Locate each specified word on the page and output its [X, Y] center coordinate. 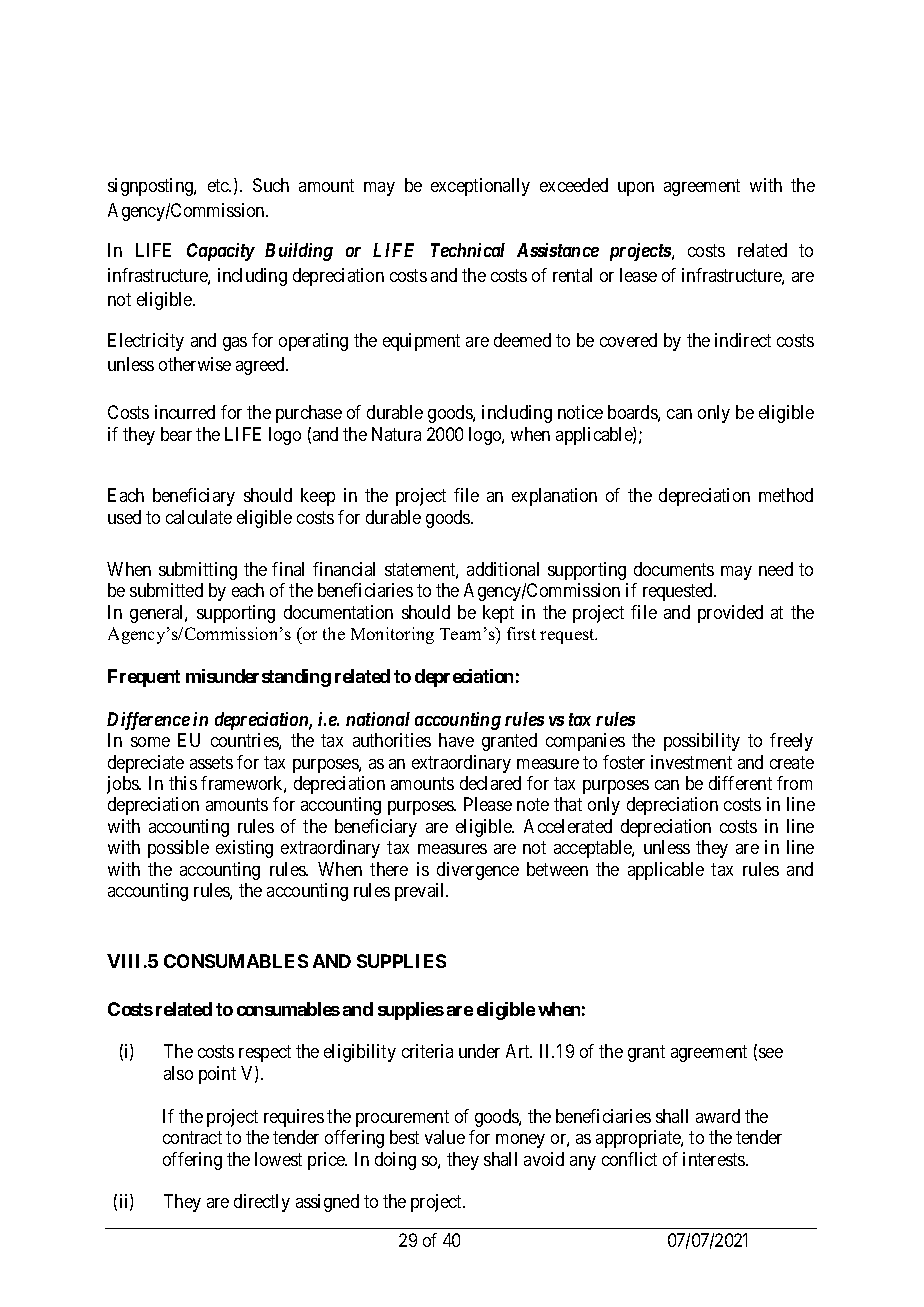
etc [219, 186]
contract [192, 1137]
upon [636, 189]
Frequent [144, 678]
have [456, 740]
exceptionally [480, 187]
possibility [702, 742]
